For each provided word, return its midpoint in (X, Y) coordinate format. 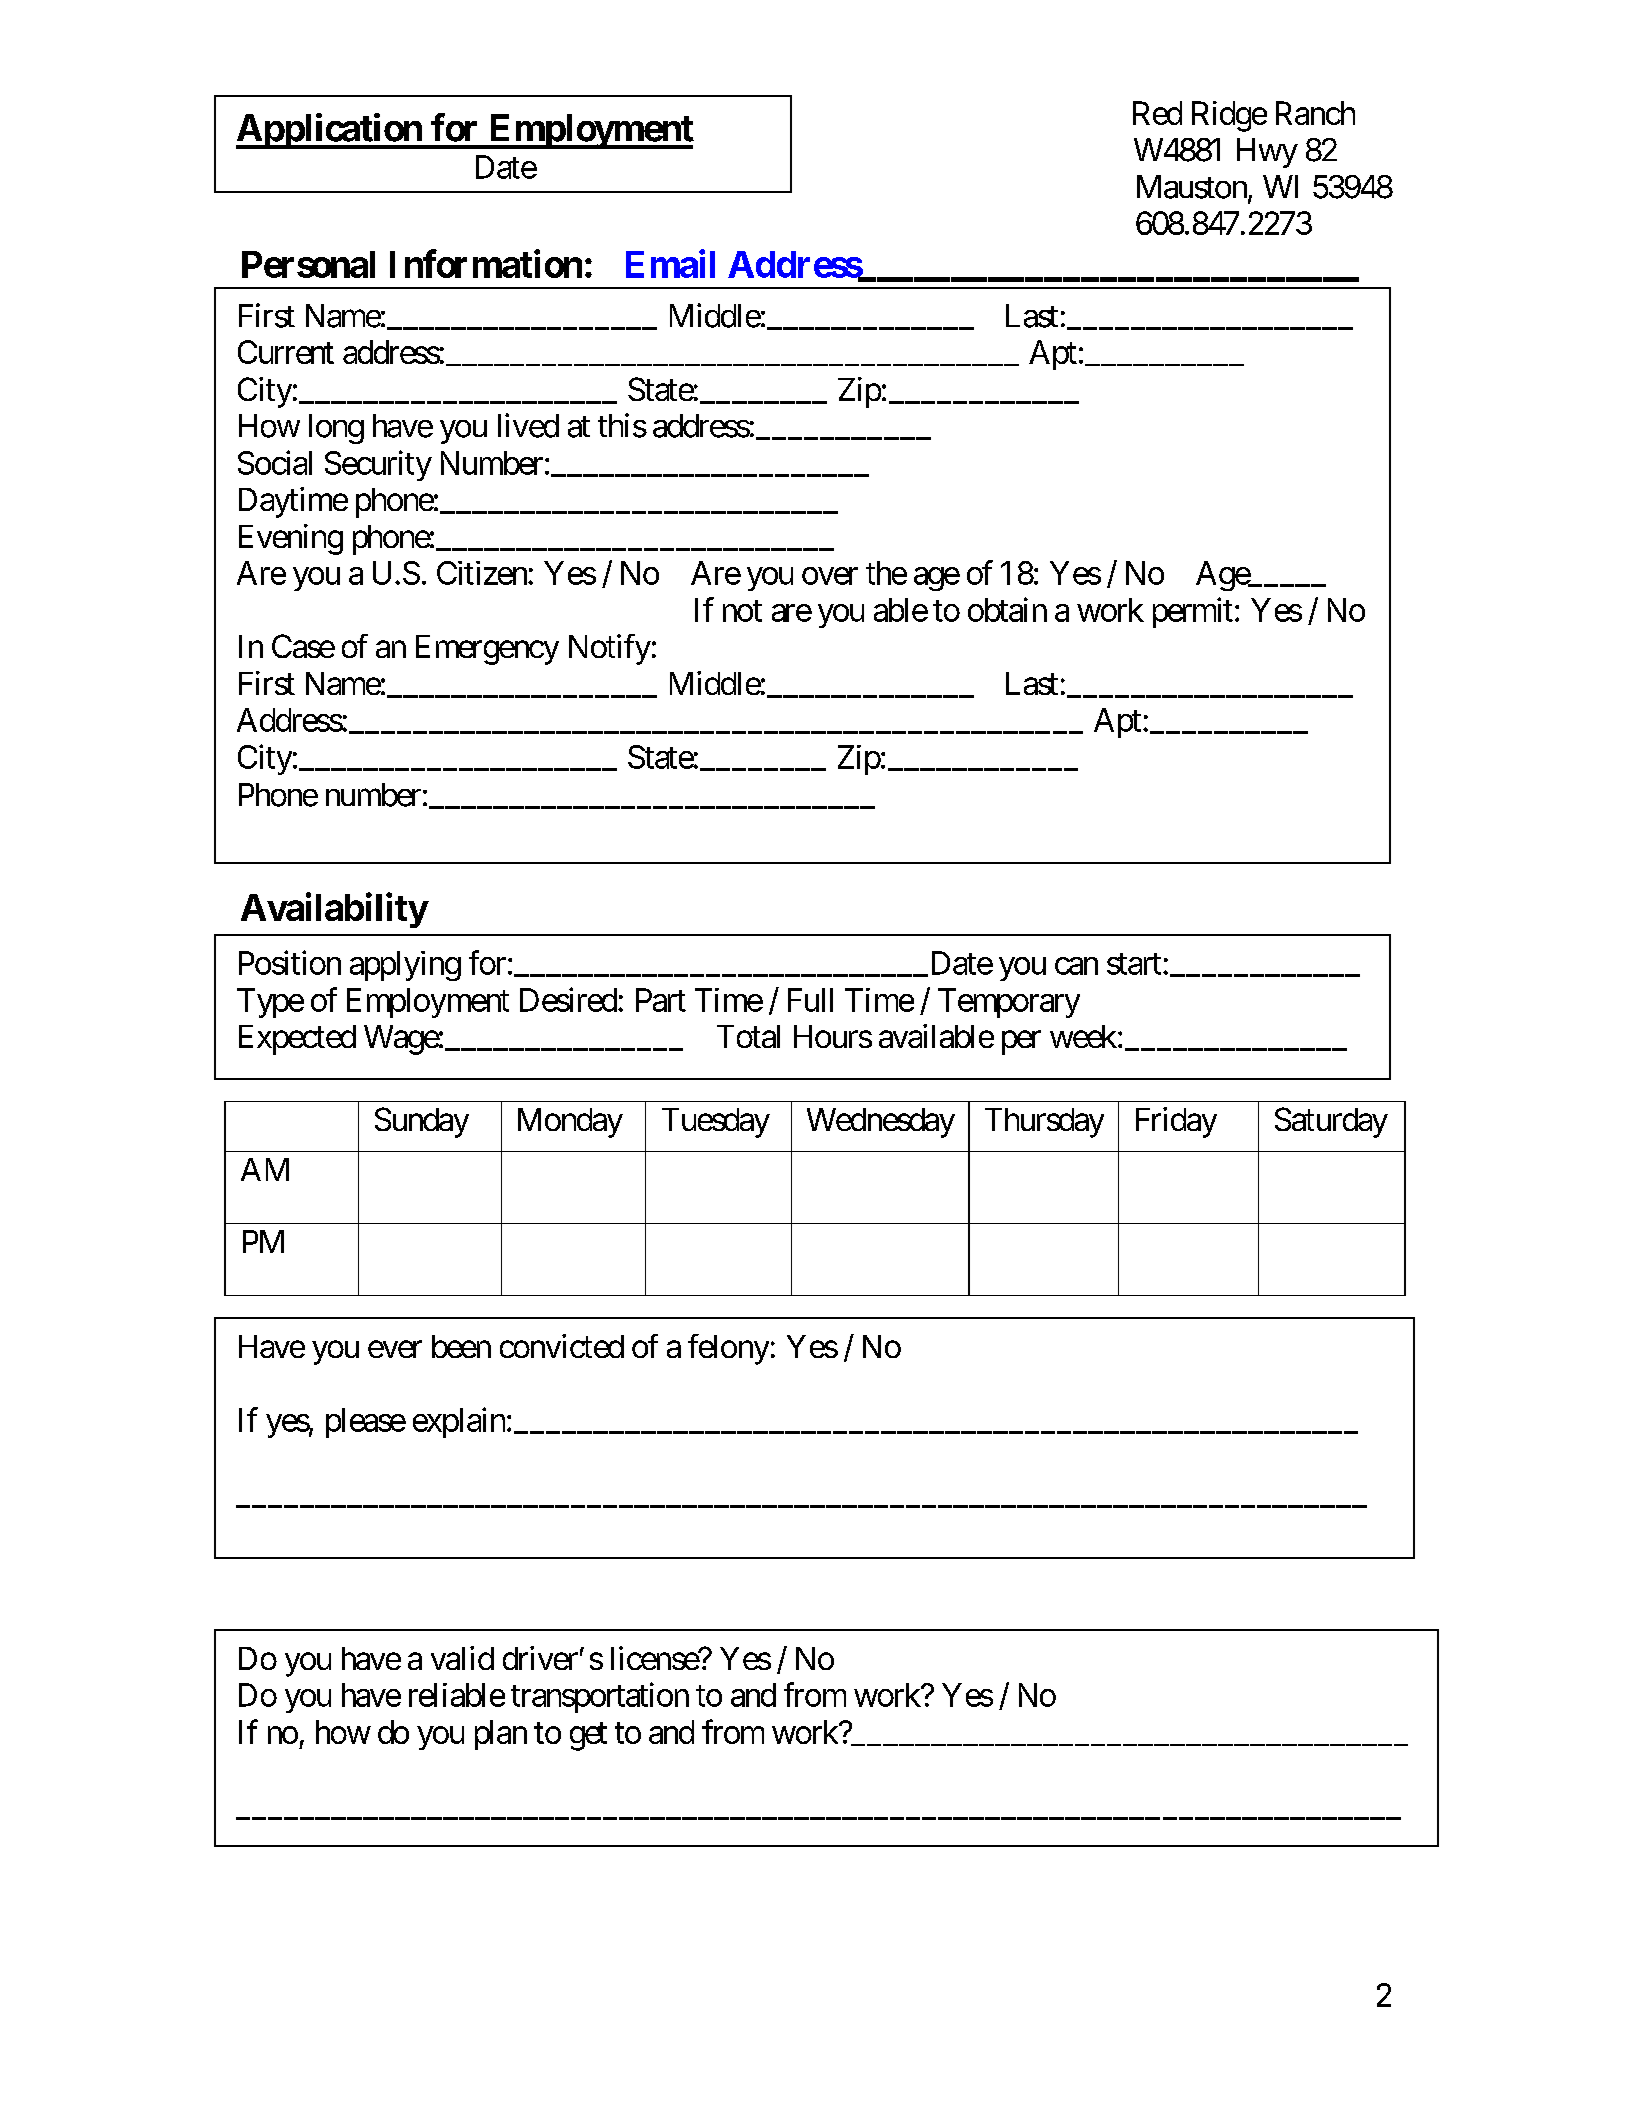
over (830, 576)
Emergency (487, 650)
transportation (600, 1697)
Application (330, 131)
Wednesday (881, 1123)
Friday (1176, 1122)
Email (670, 263)
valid (462, 1658)
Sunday (422, 1122)
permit (1193, 612)
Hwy (1267, 153)
